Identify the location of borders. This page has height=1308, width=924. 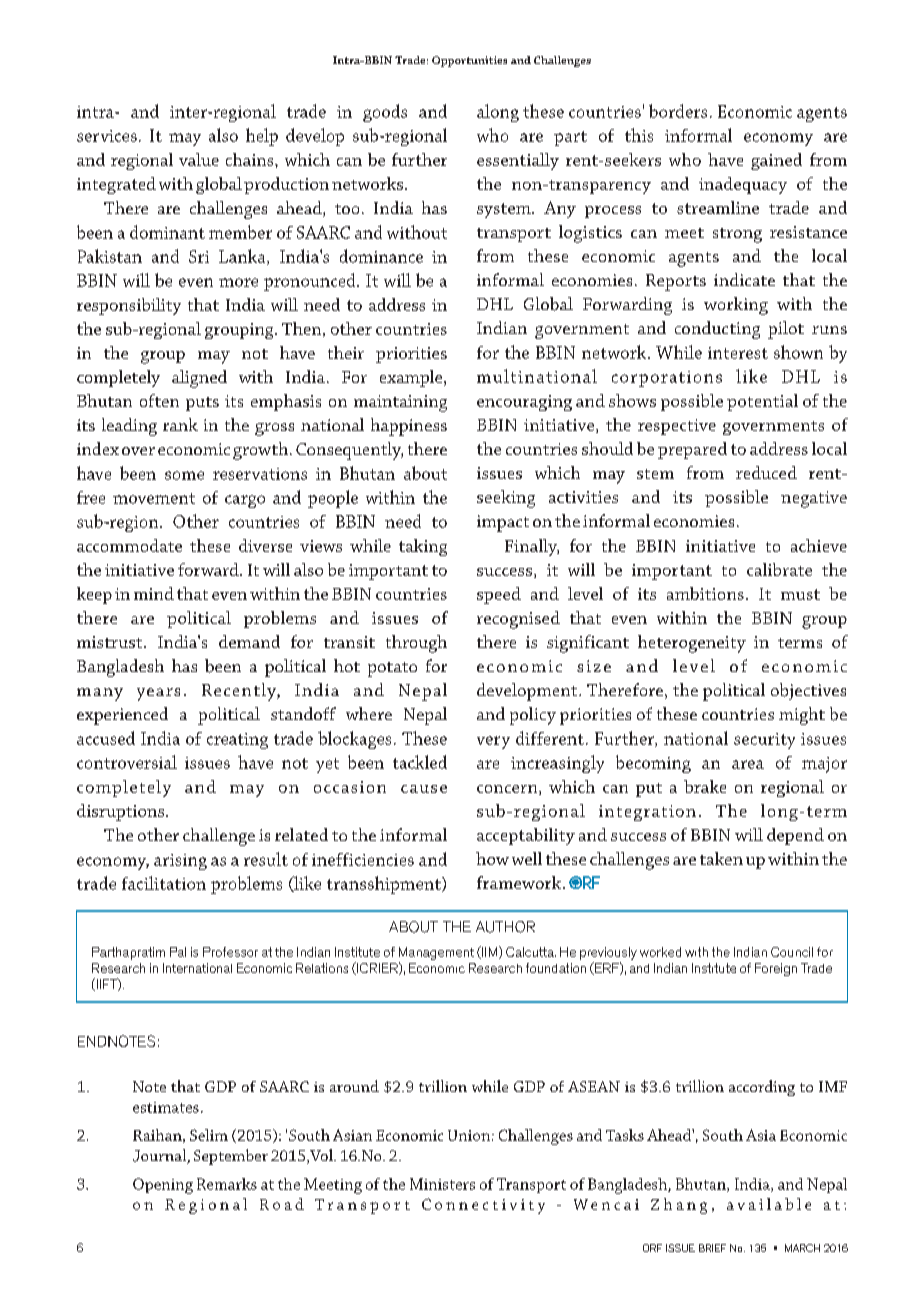
(678, 111).
